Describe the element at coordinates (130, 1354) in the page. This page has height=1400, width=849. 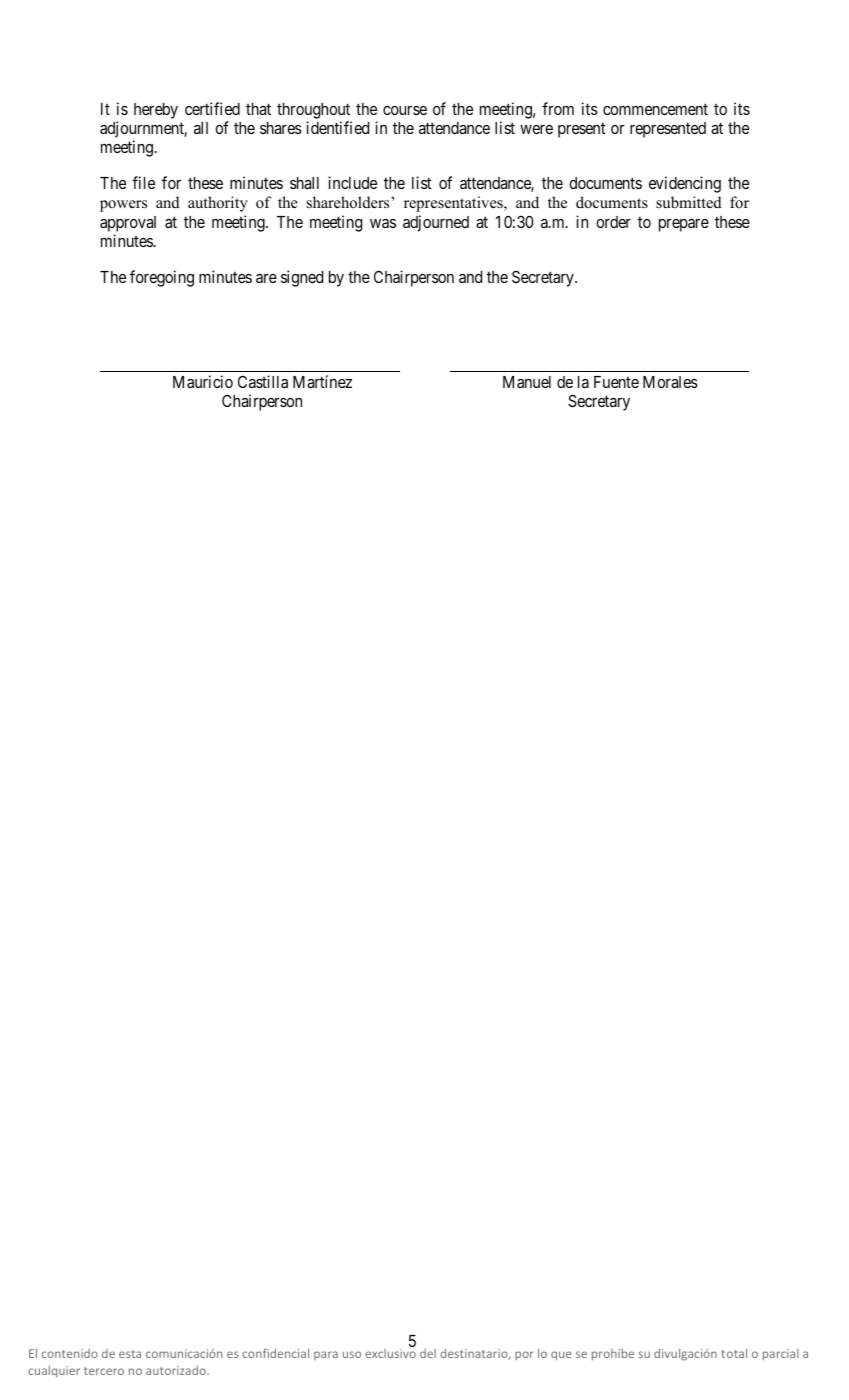
I see `esta` at that location.
